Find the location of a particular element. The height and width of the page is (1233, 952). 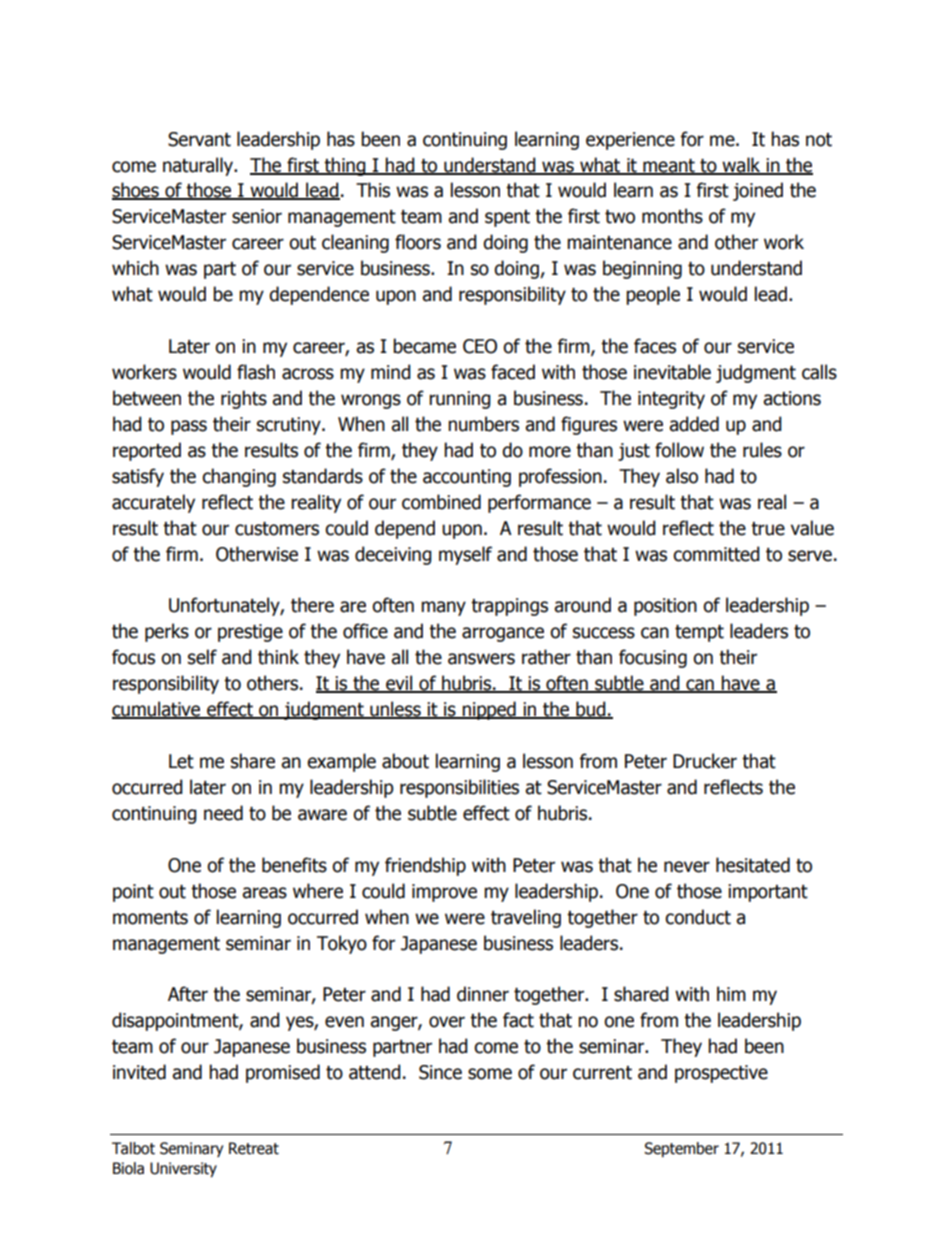

spent is located at coordinates (507, 218).
